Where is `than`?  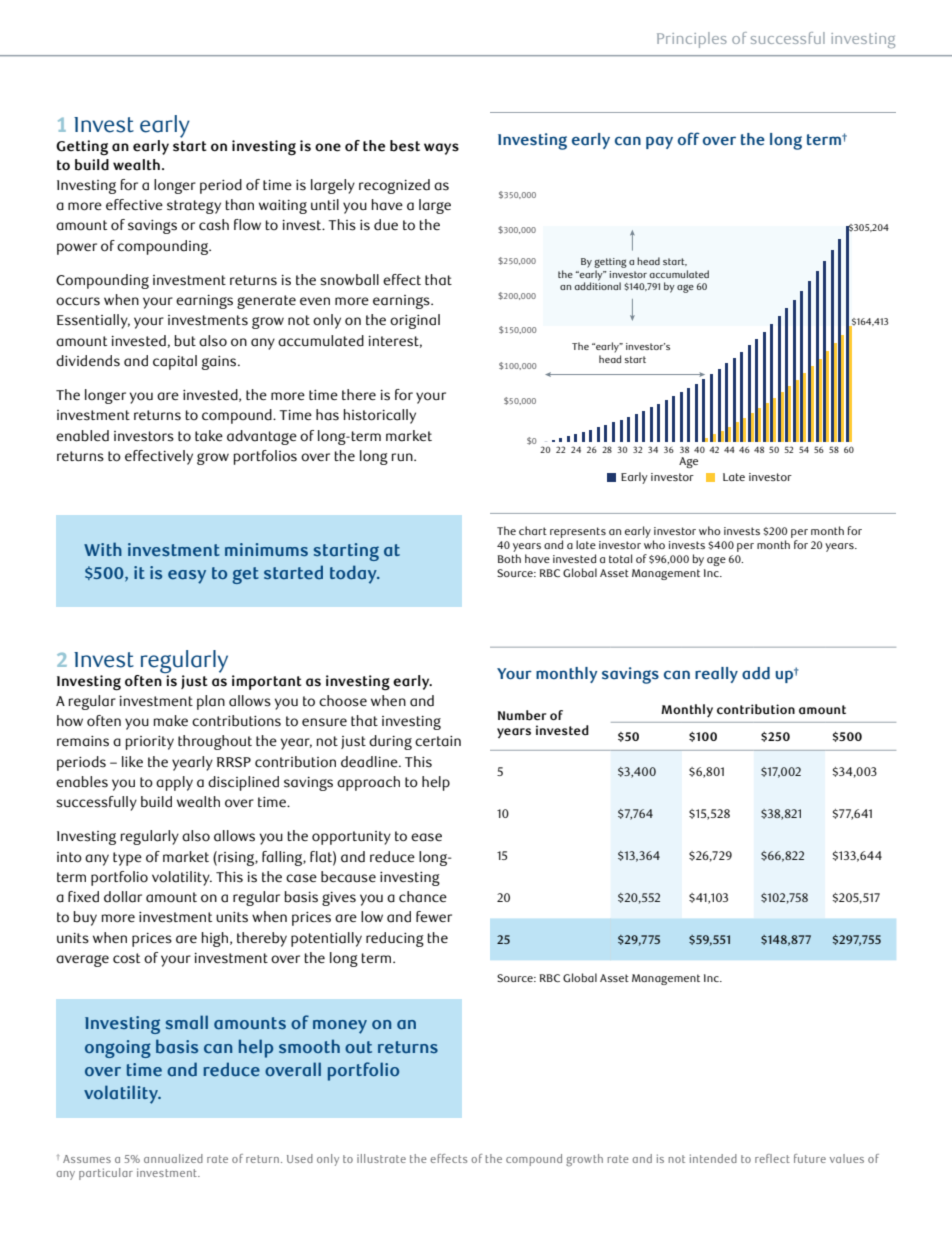 than is located at coordinates (240, 205).
